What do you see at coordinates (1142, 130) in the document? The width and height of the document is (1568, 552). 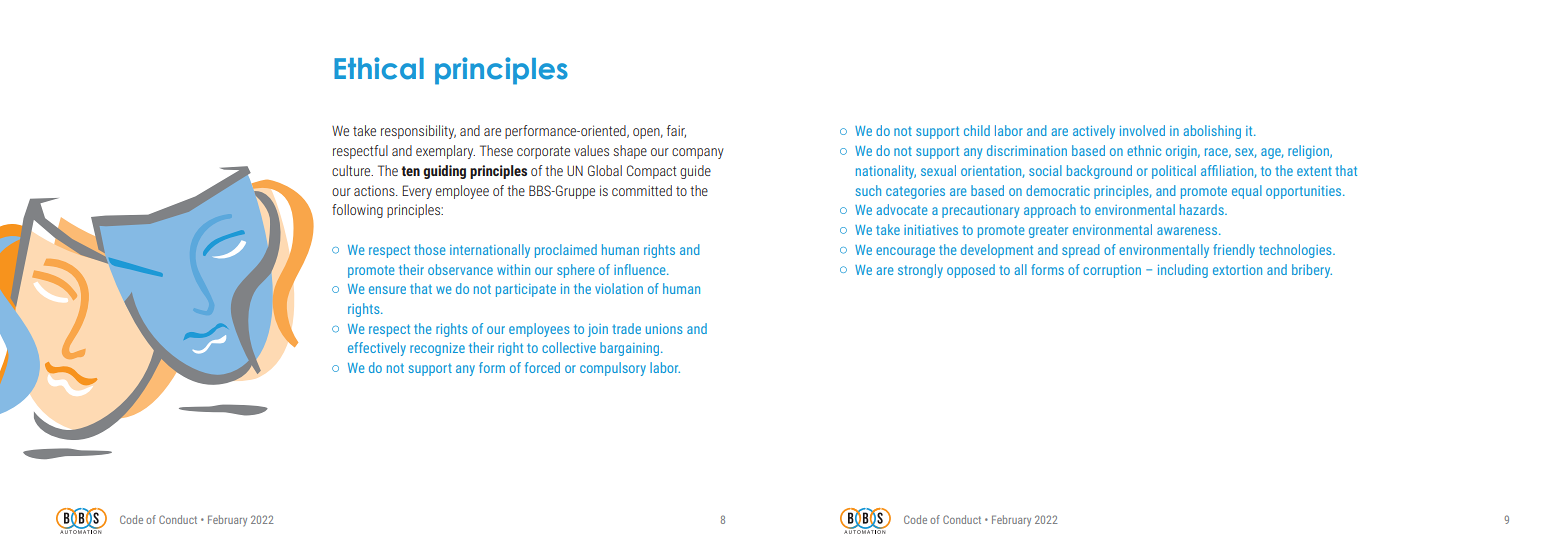 I see `involved` at bounding box center [1142, 130].
